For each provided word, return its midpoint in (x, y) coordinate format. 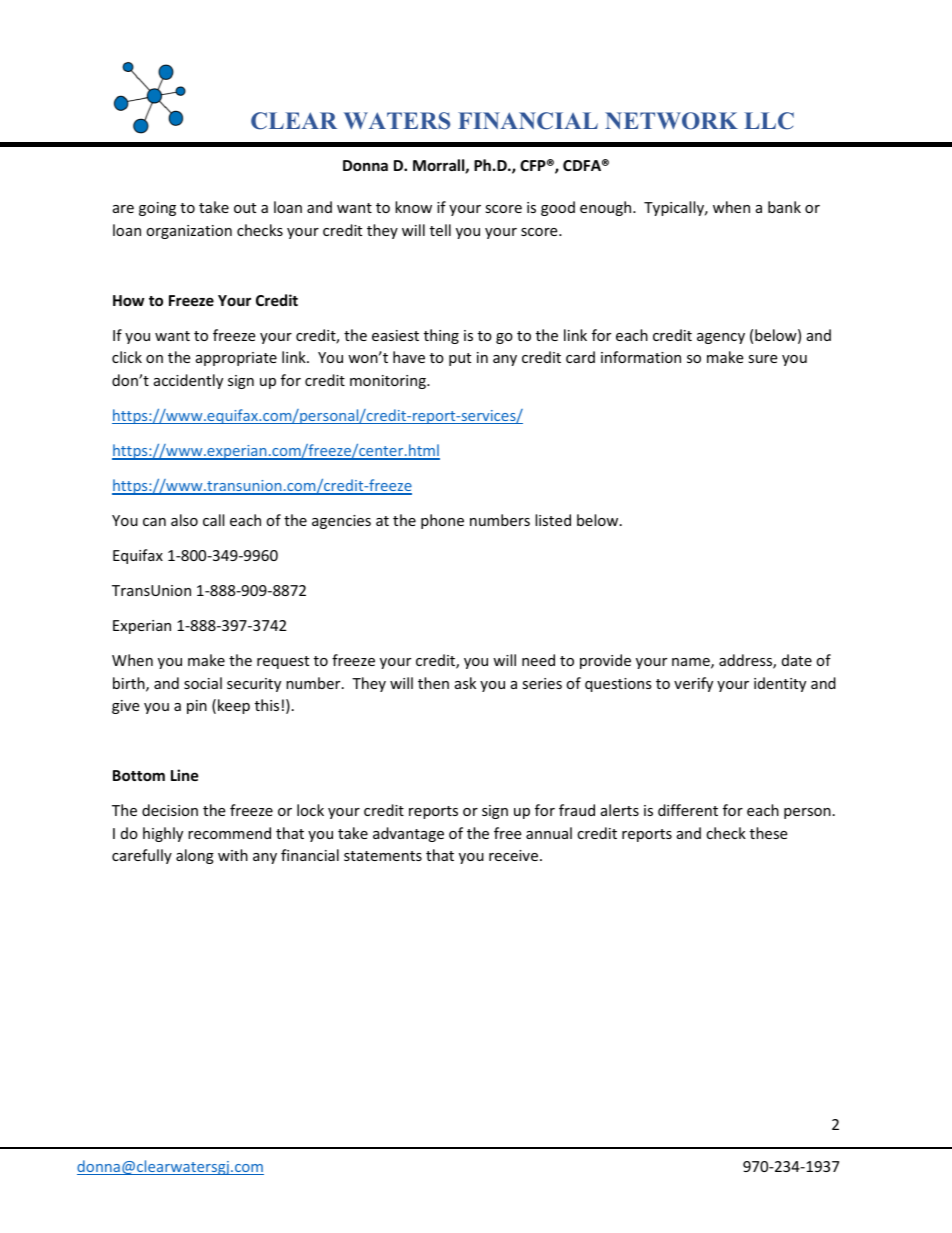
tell (440, 230)
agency (721, 338)
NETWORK (671, 121)
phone (442, 521)
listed (553, 520)
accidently (188, 381)
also (184, 520)
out (245, 208)
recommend (229, 833)
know (413, 207)
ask (465, 683)
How (128, 300)
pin (197, 707)
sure (762, 359)
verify (693, 684)
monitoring (389, 382)
